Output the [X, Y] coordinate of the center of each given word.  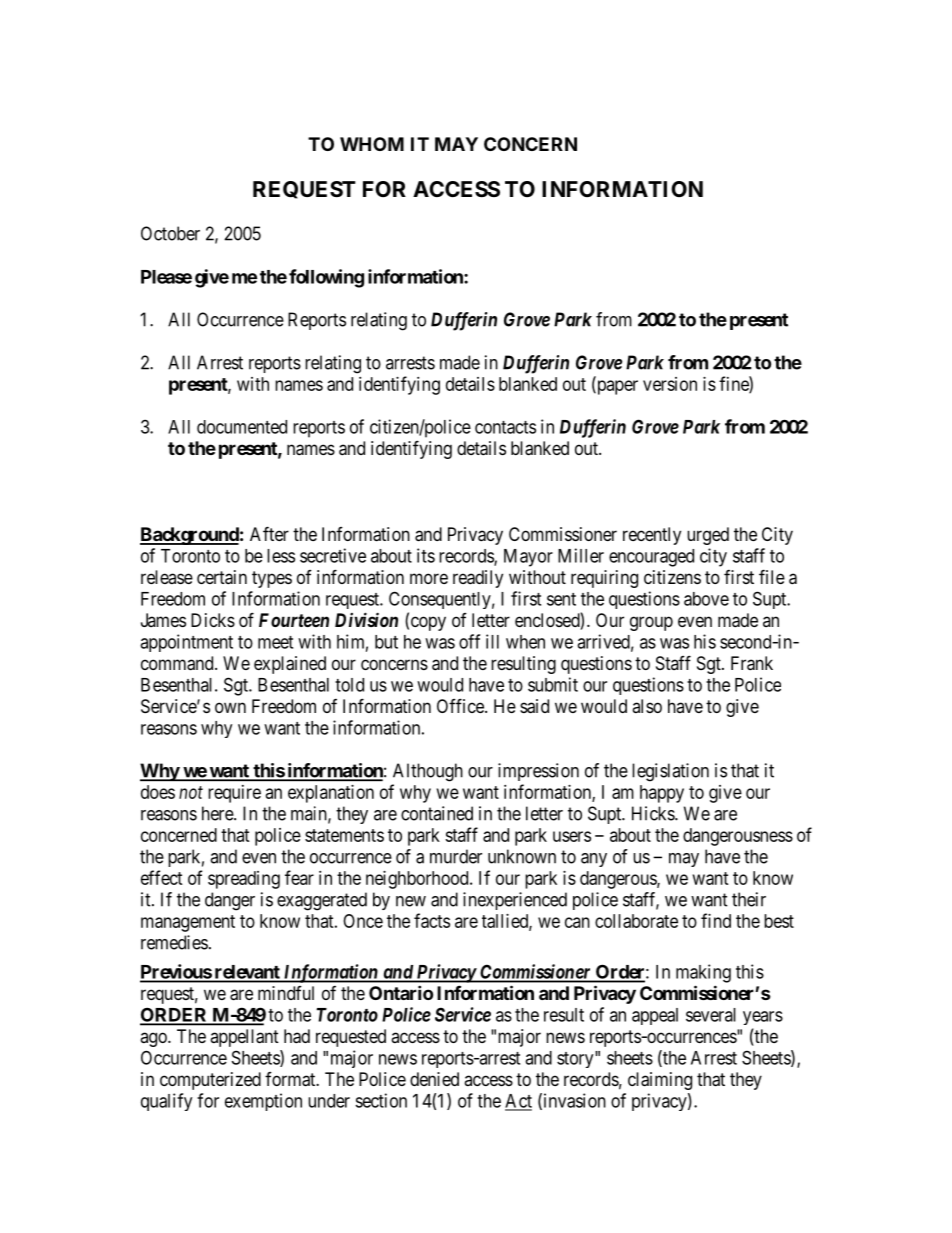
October [170, 233]
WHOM [372, 144]
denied [434, 1079]
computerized [210, 1081]
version [670, 384]
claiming [660, 1081]
